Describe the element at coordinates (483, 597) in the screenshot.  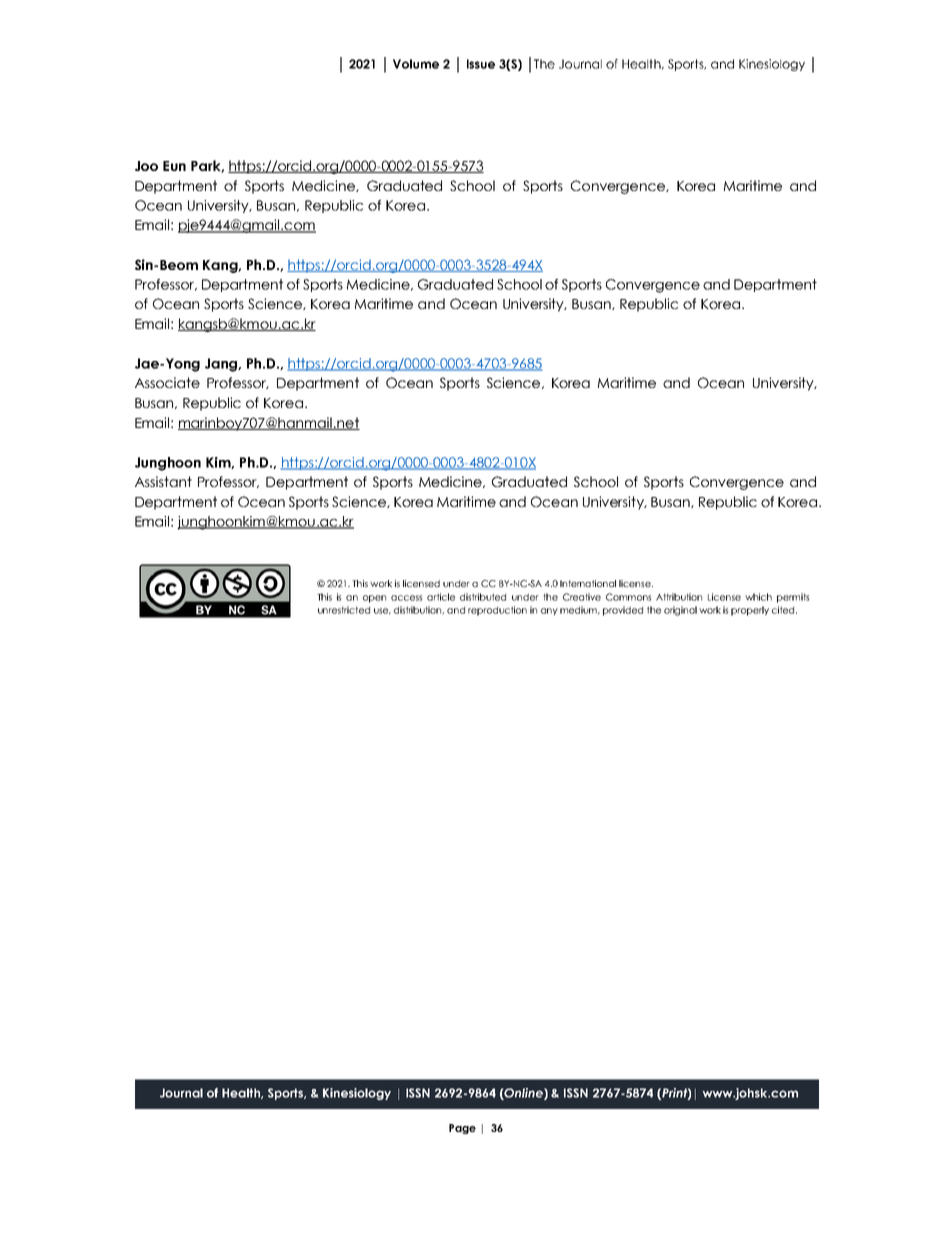
I see `distributed` at that location.
